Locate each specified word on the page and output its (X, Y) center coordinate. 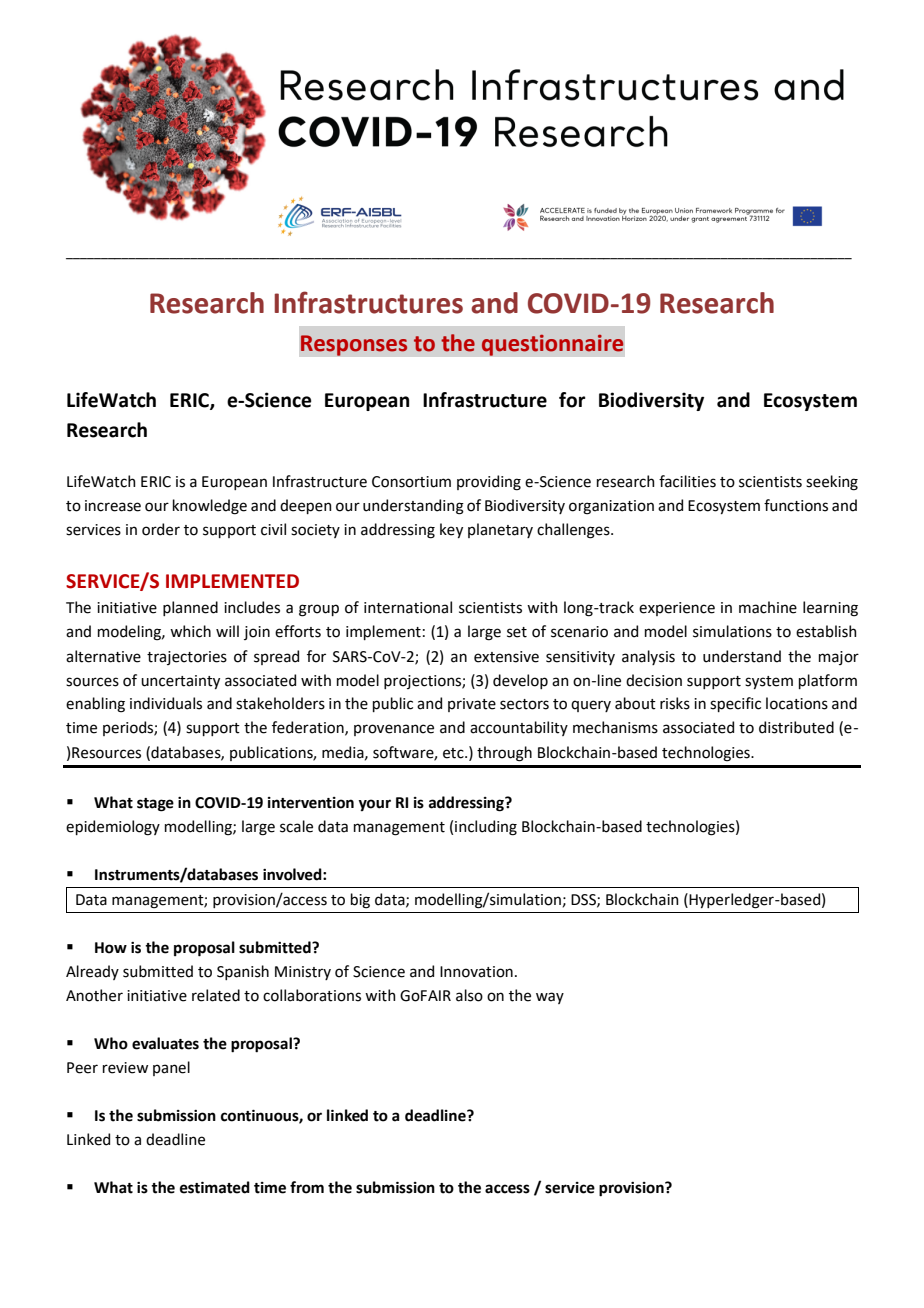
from (307, 1187)
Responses (354, 345)
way (550, 998)
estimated (215, 1187)
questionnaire (552, 345)
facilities (687, 481)
